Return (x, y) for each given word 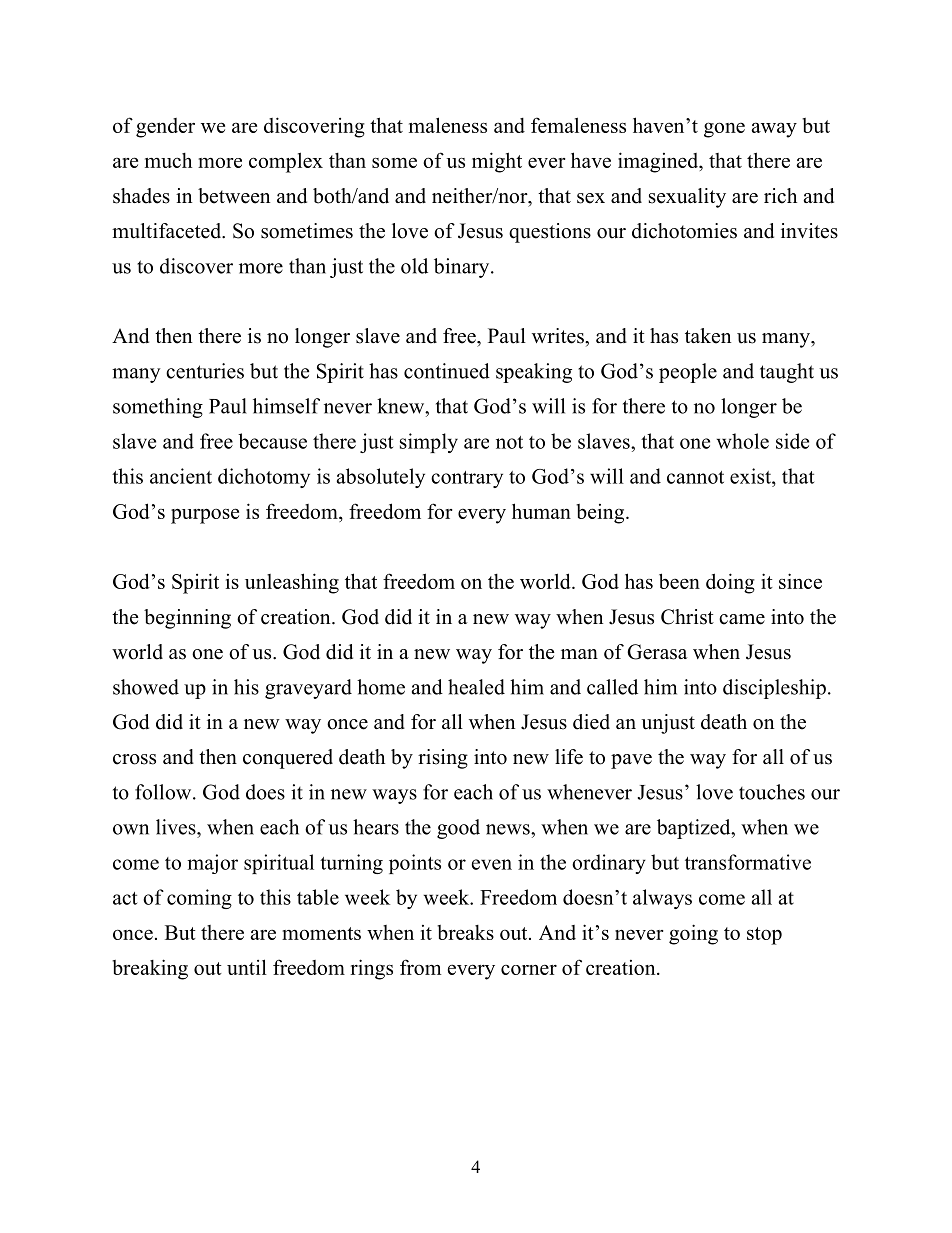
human (541, 511)
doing (730, 583)
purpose (205, 516)
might (497, 162)
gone (724, 130)
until (247, 967)
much (168, 160)
